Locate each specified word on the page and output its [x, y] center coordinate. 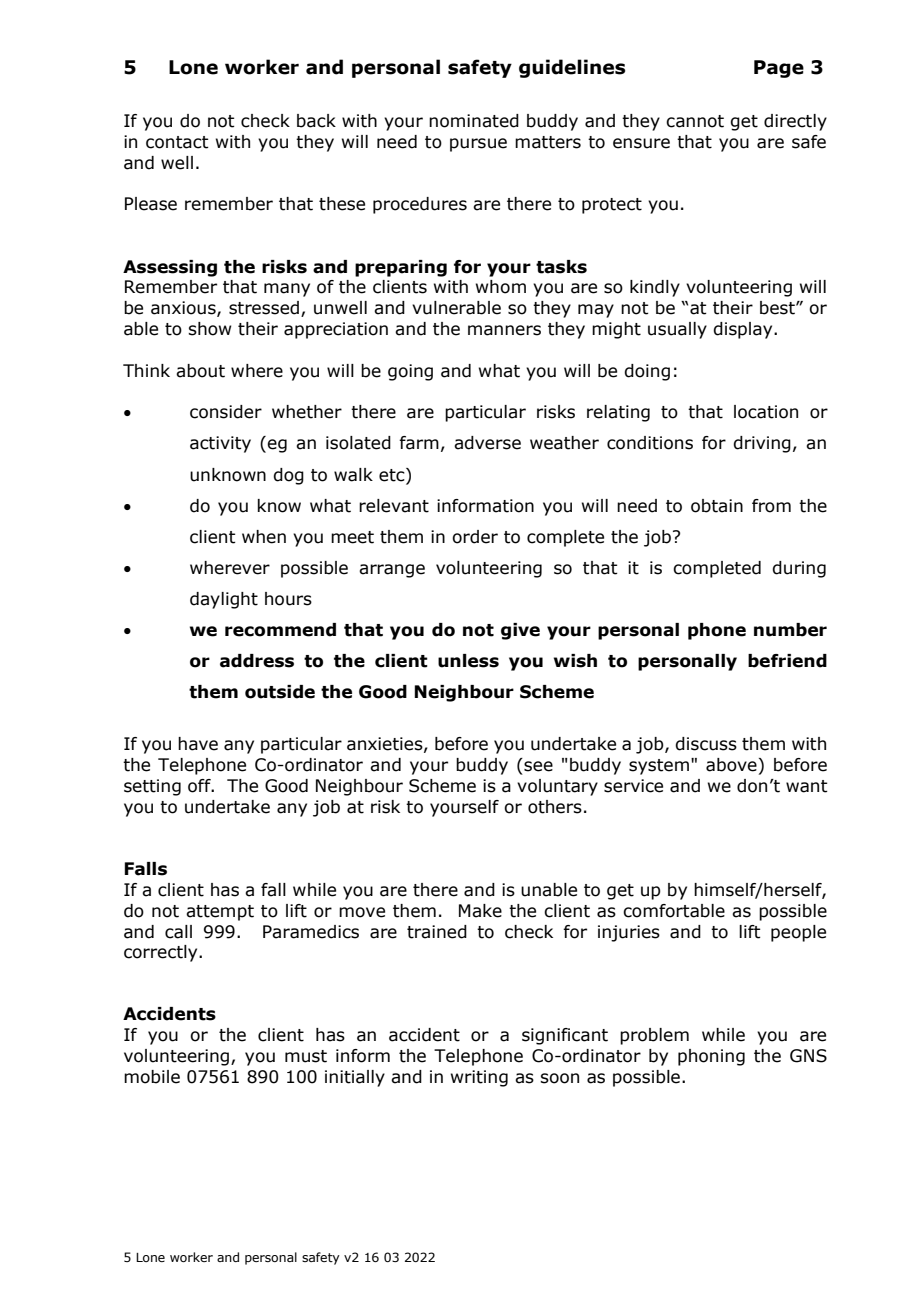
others [555, 807]
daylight [224, 600]
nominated [474, 121]
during [799, 569]
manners [504, 330]
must [306, 1056]
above [731, 765]
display [744, 330]
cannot [695, 121]
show [210, 329]
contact [177, 142]
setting [152, 787]
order [475, 537]
